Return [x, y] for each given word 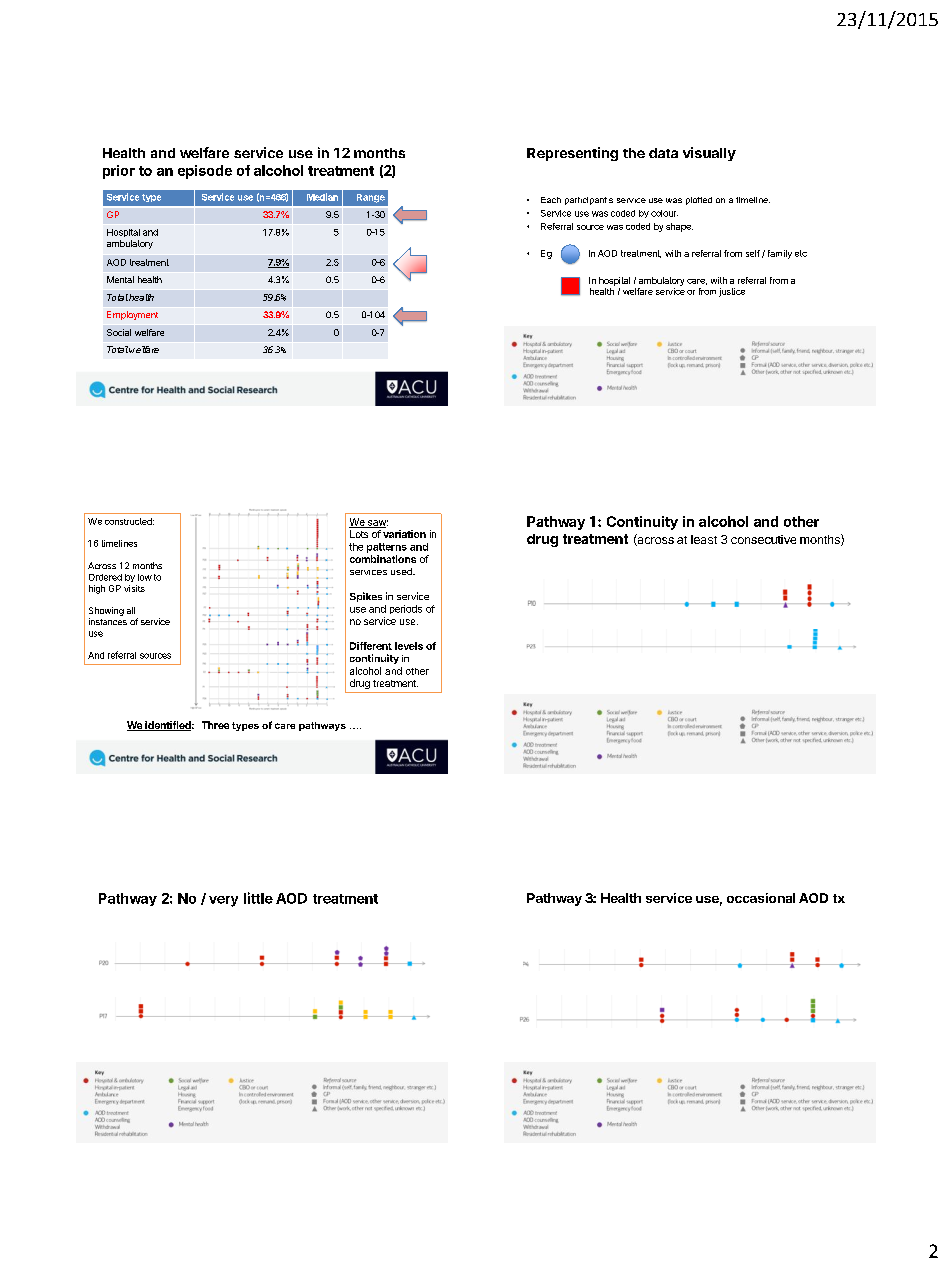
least [704, 539]
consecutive [763, 539]
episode [205, 172]
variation [404, 534]
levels [409, 646]
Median [322, 197]
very [223, 901]
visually [709, 154]
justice [732, 292]
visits [134, 588]
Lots [359, 534]
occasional [761, 898]
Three [215, 725]
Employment [132, 315]
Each [551, 200]
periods [406, 609]
